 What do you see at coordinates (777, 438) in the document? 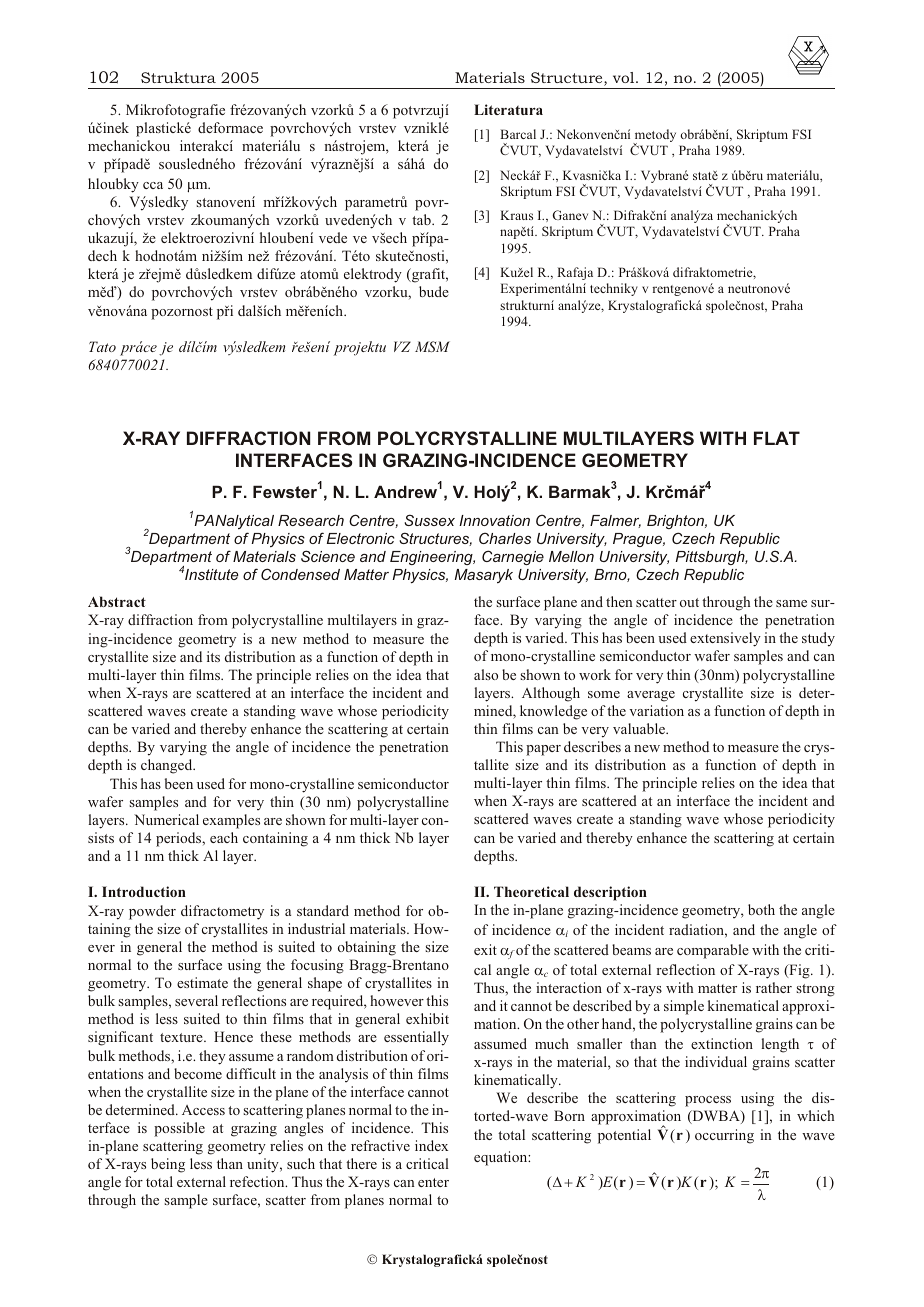
I see `FLAT` at bounding box center [777, 438].
